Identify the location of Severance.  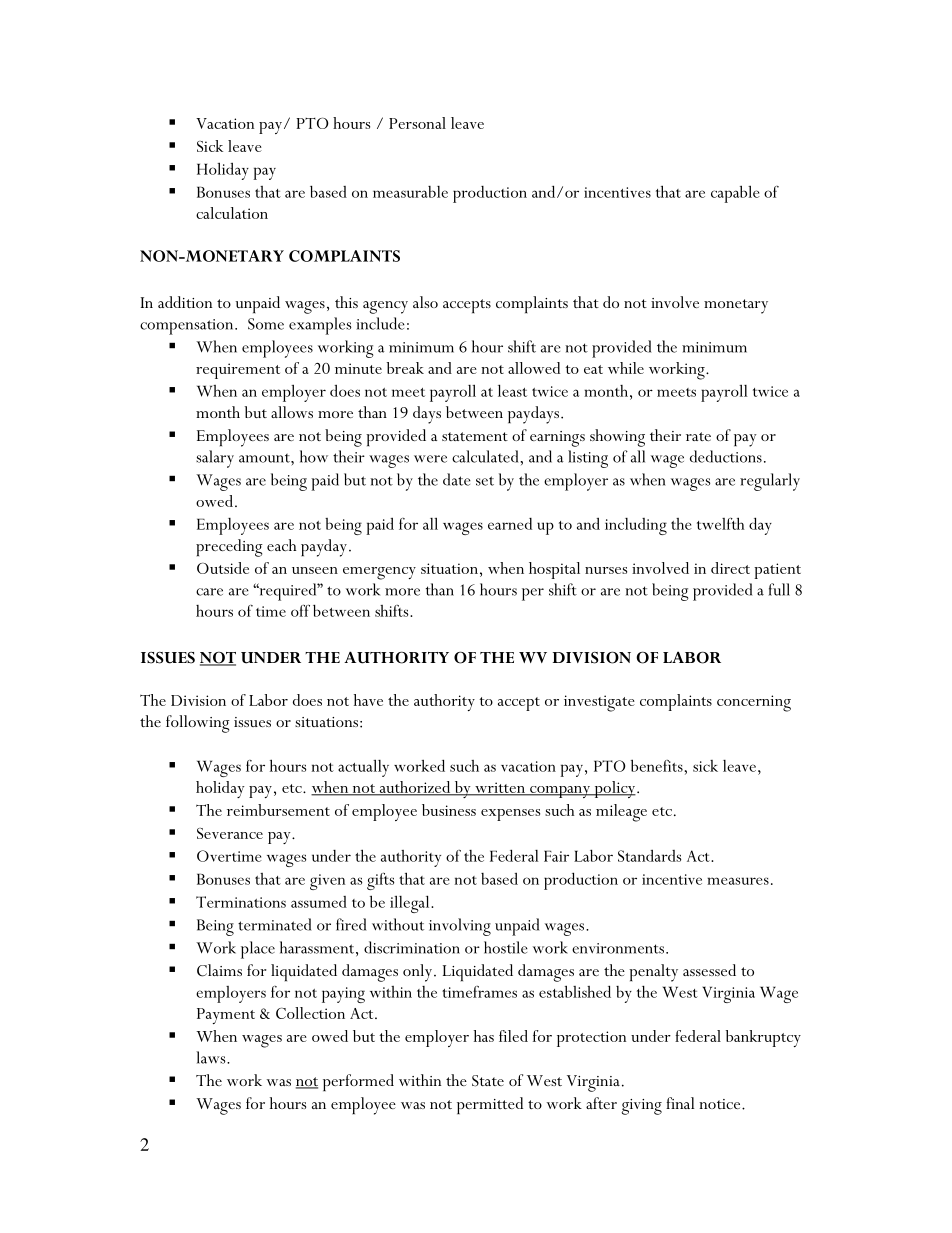
(230, 833).
